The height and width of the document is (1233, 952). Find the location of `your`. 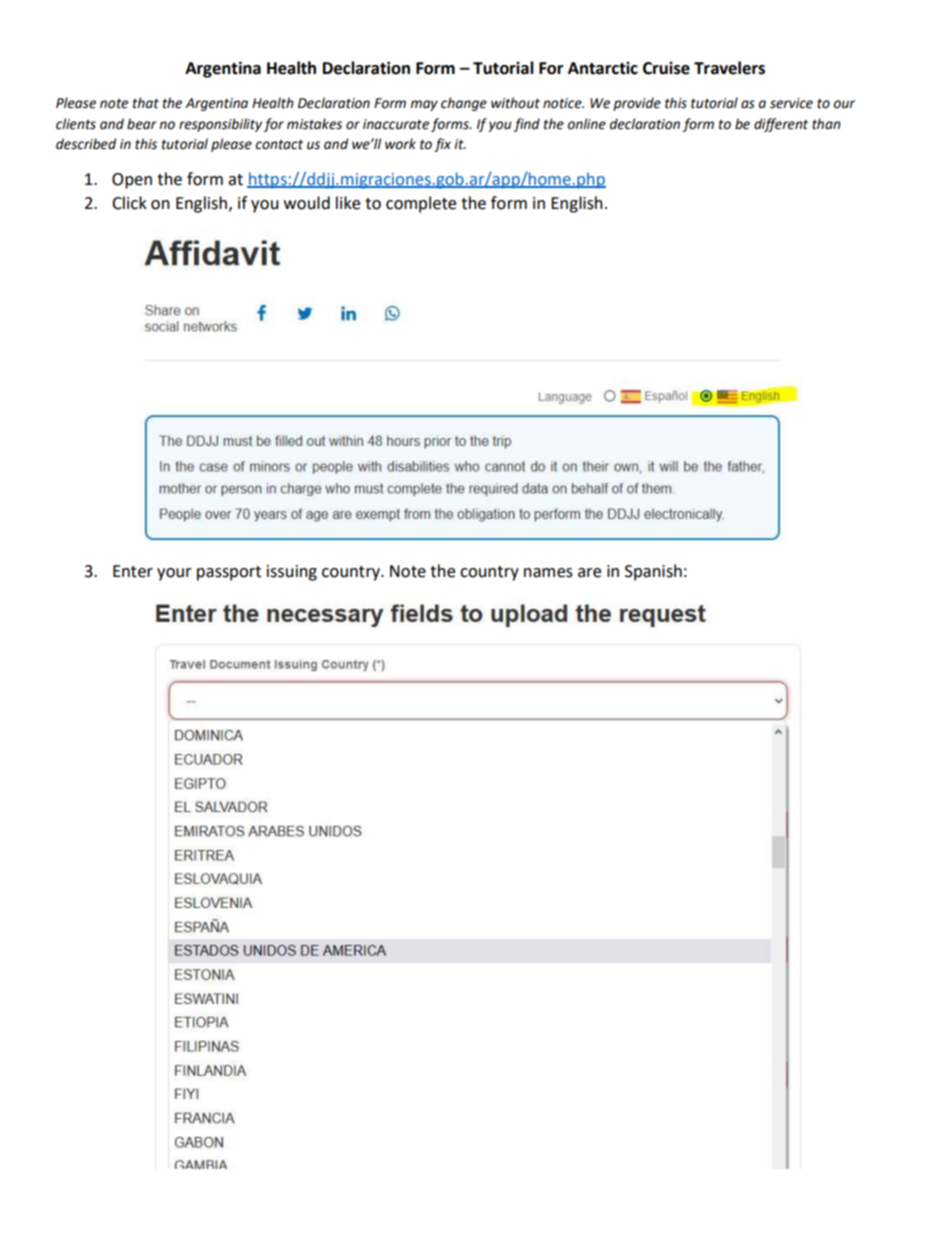

your is located at coordinates (174, 574).
